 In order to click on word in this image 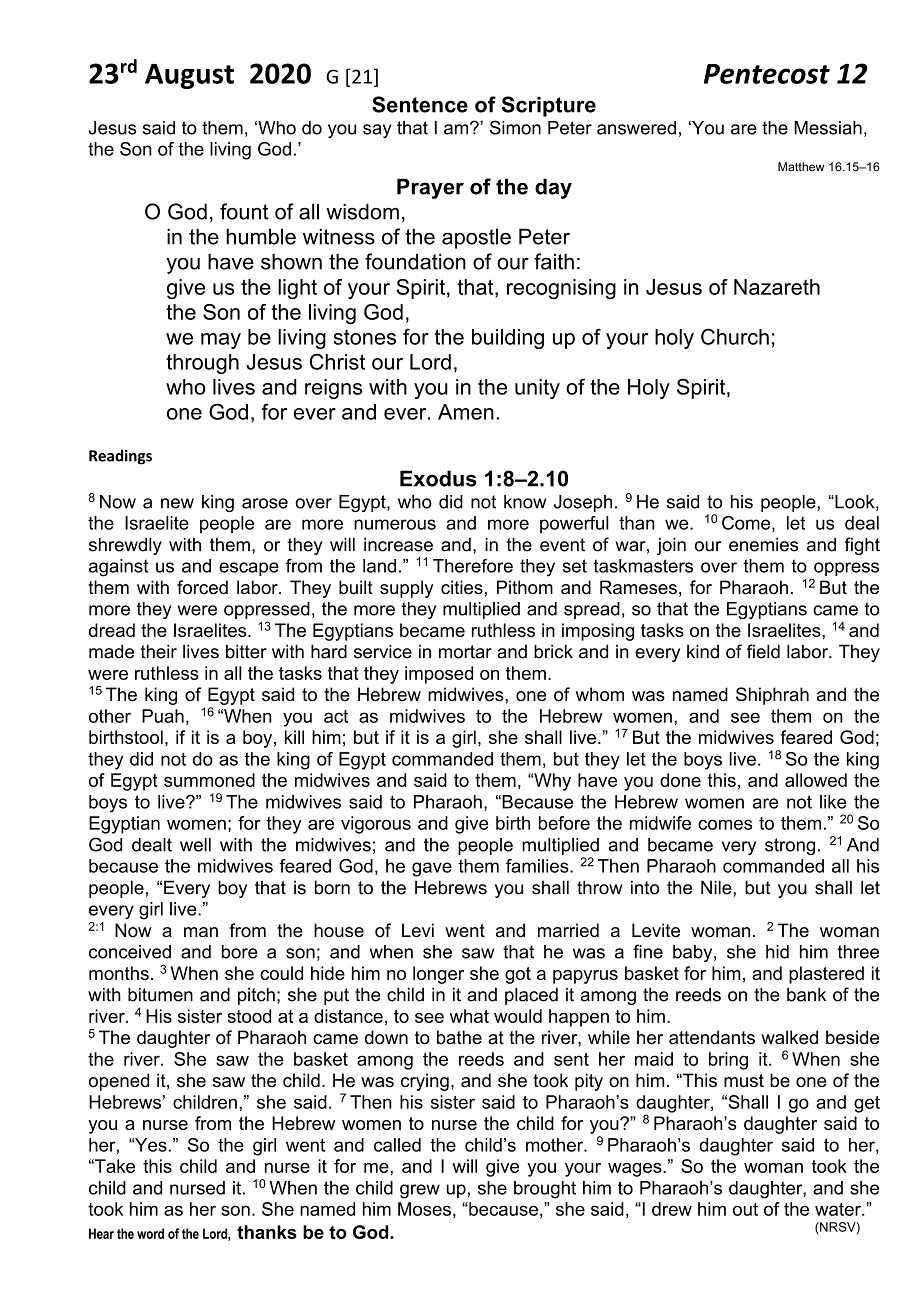, I will do `click(150, 1233)`.
